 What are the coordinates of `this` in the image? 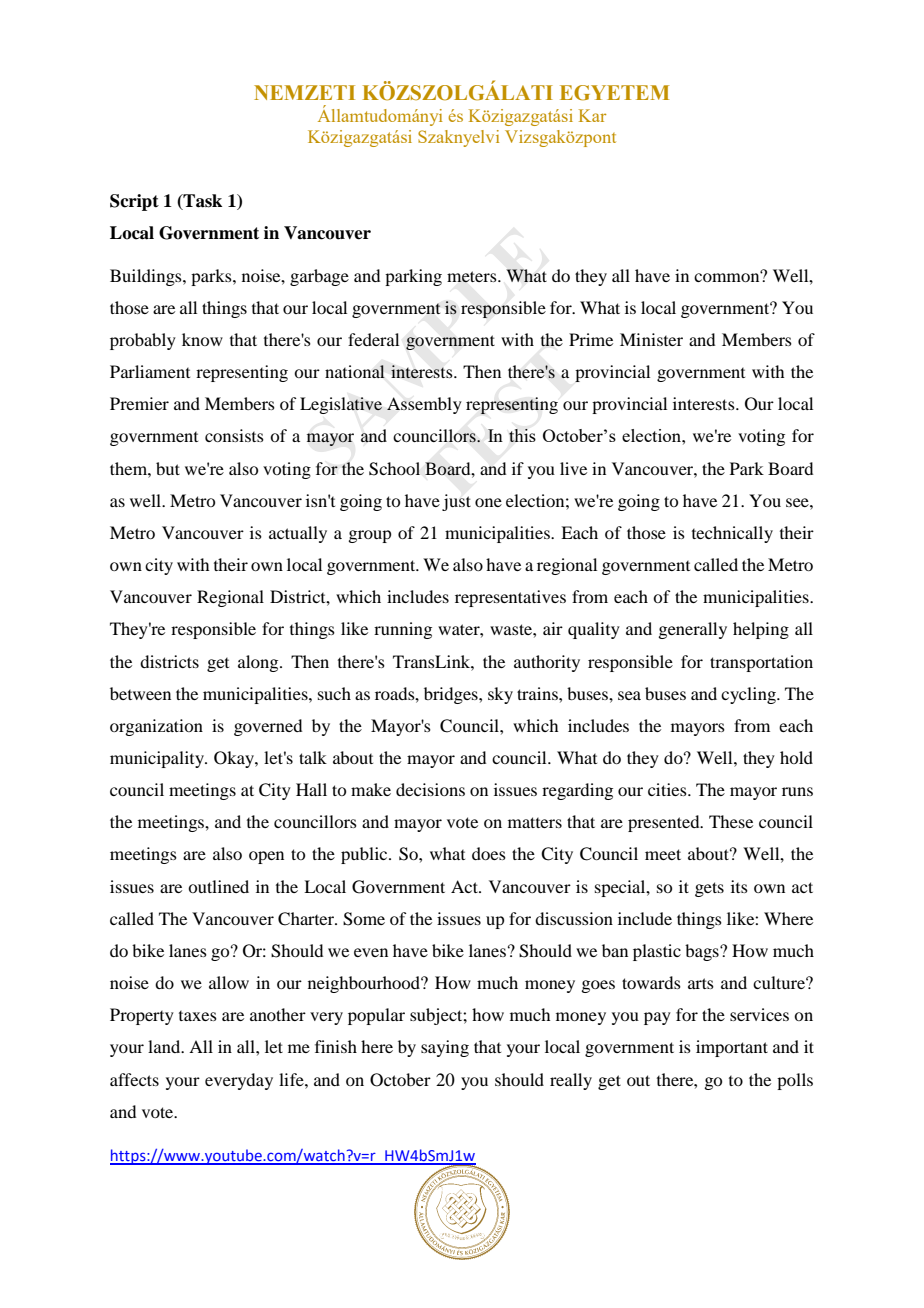 It's located at (522, 435).
